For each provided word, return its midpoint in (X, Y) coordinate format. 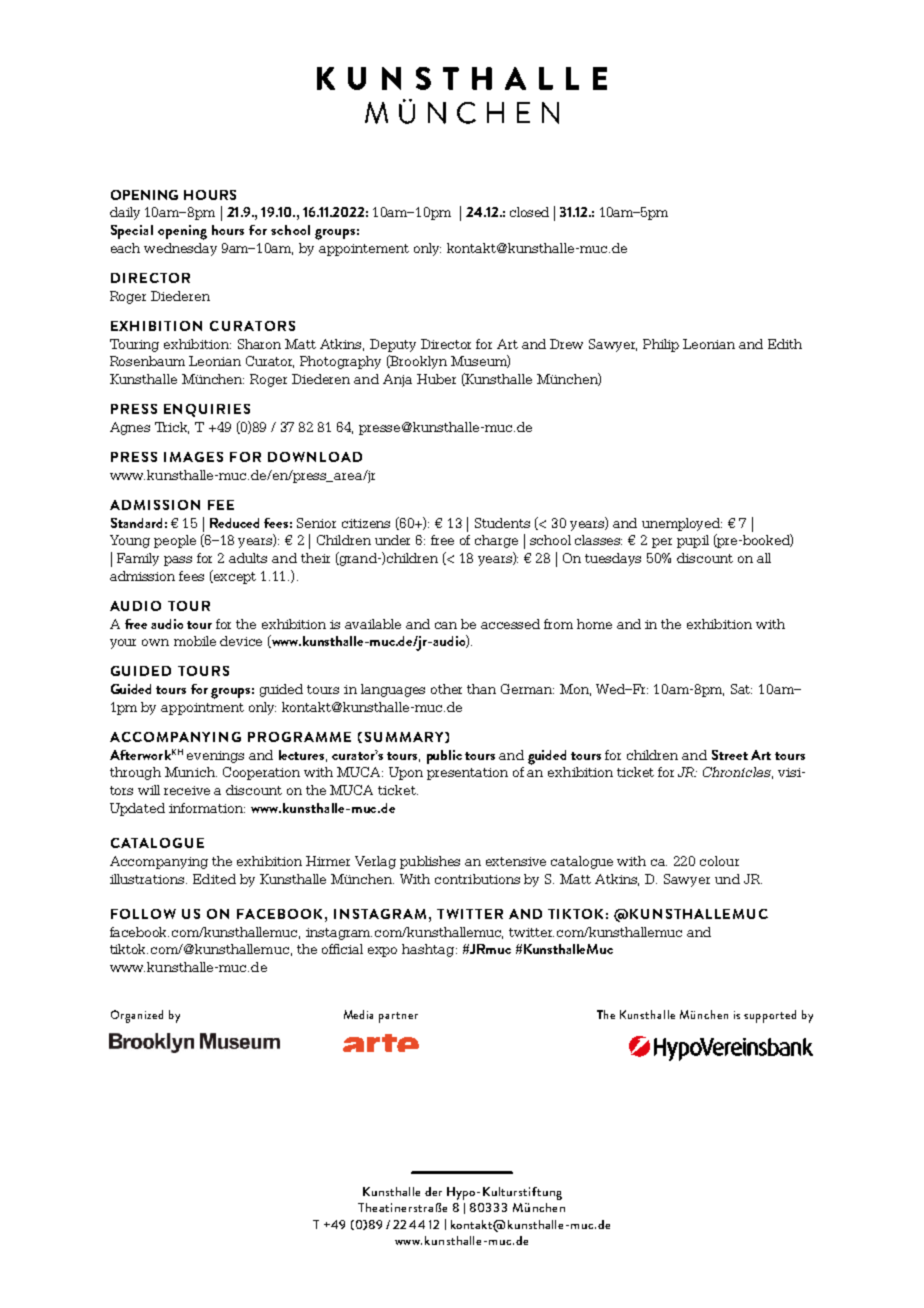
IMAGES (193, 457)
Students (502, 523)
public (444, 757)
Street (730, 755)
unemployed (682, 524)
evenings (215, 757)
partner (398, 1017)
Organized (137, 1016)
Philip (661, 345)
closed (529, 212)
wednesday (180, 249)
